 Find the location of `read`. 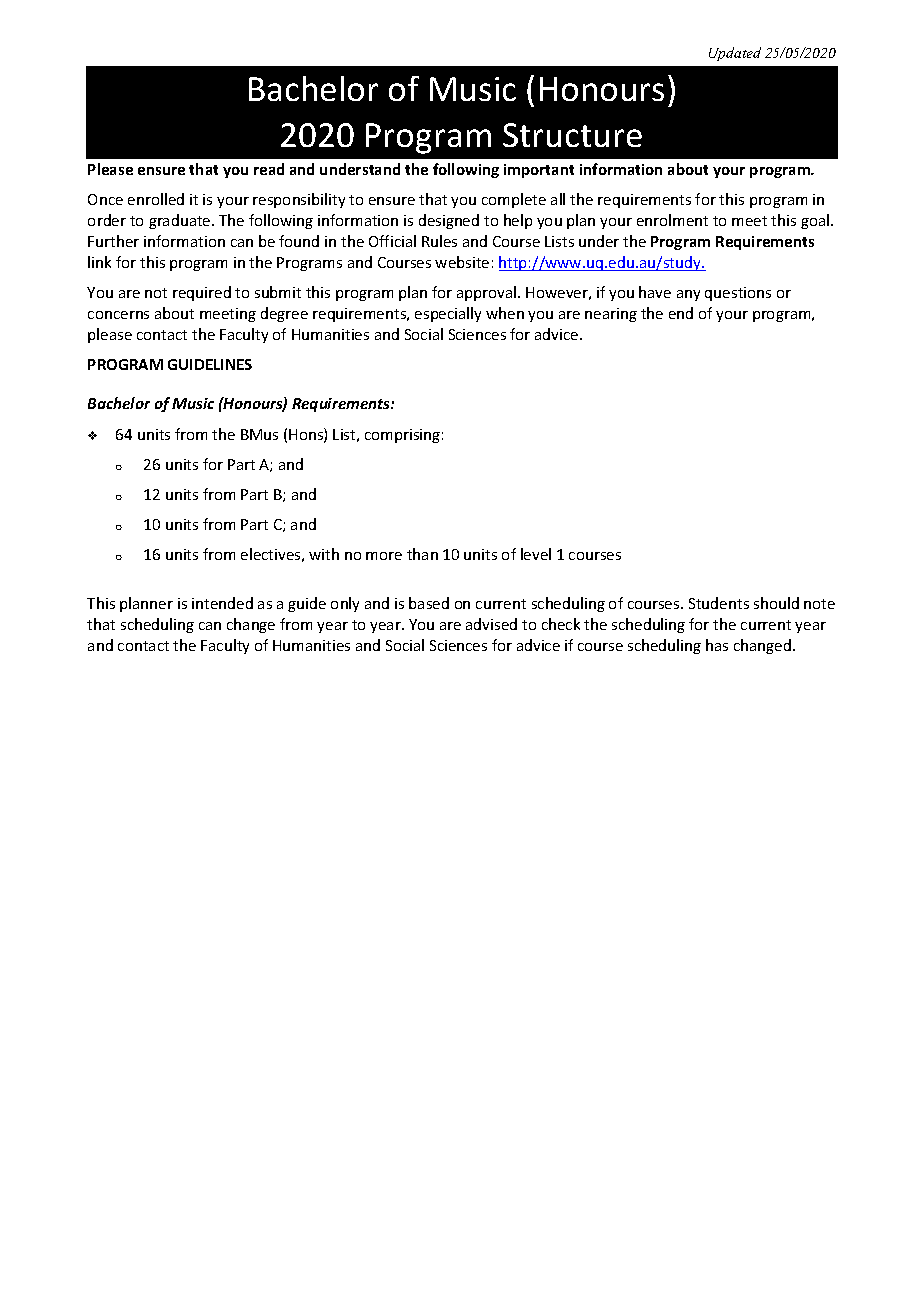

read is located at coordinates (269, 169).
